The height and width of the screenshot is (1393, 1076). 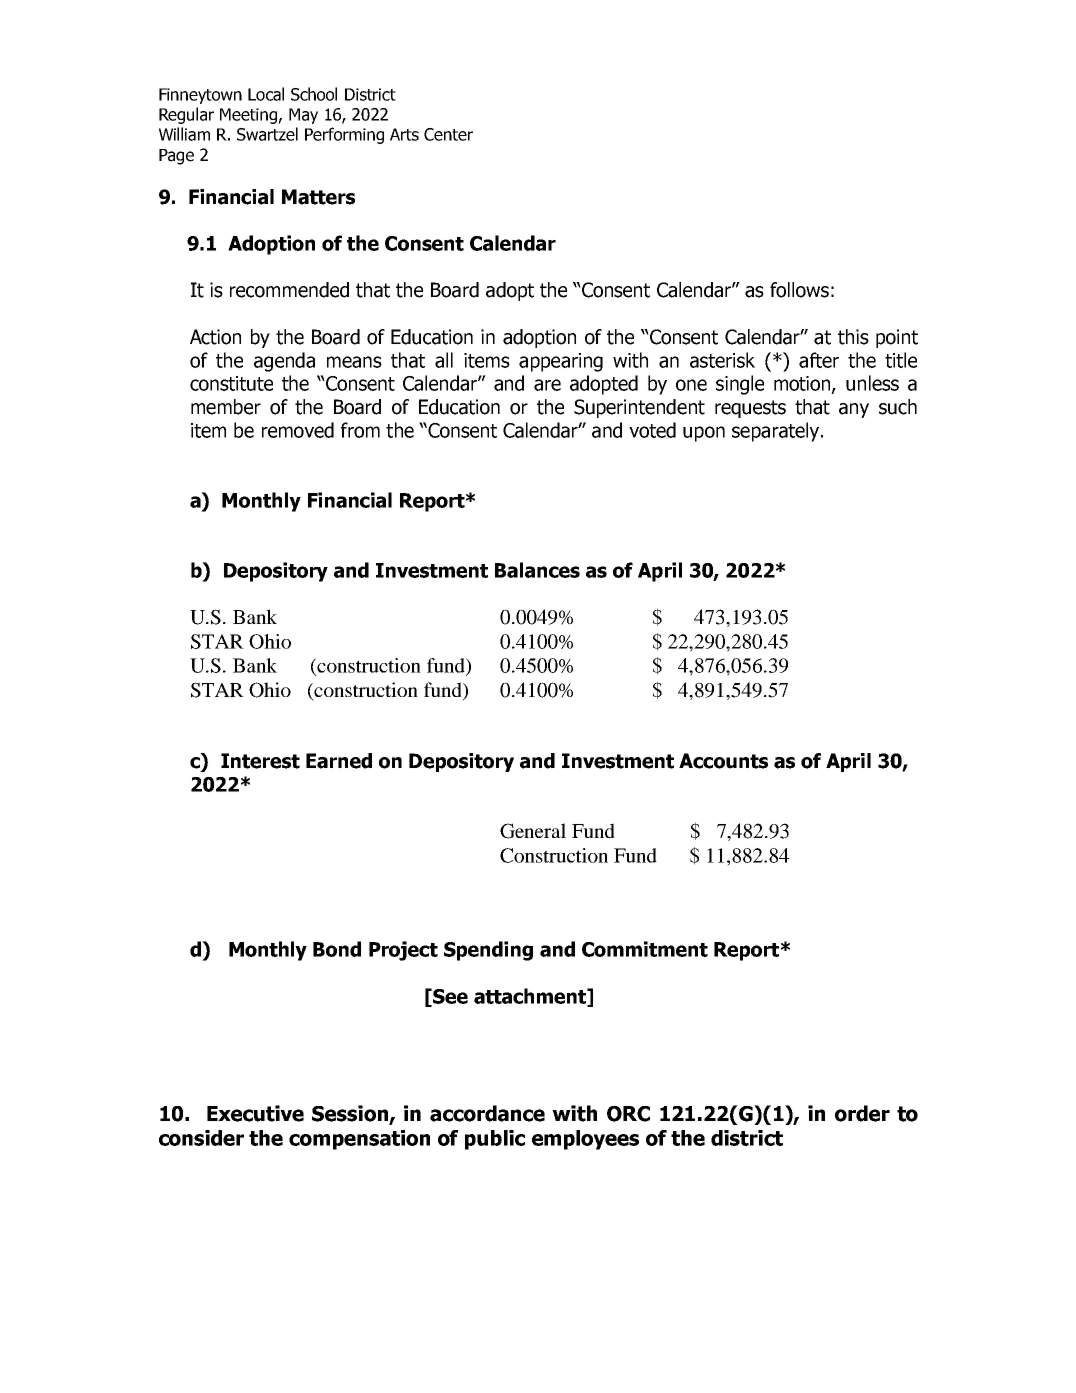 What do you see at coordinates (799, 290) in the screenshot?
I see `follows` at bounding box center [799, 290].
